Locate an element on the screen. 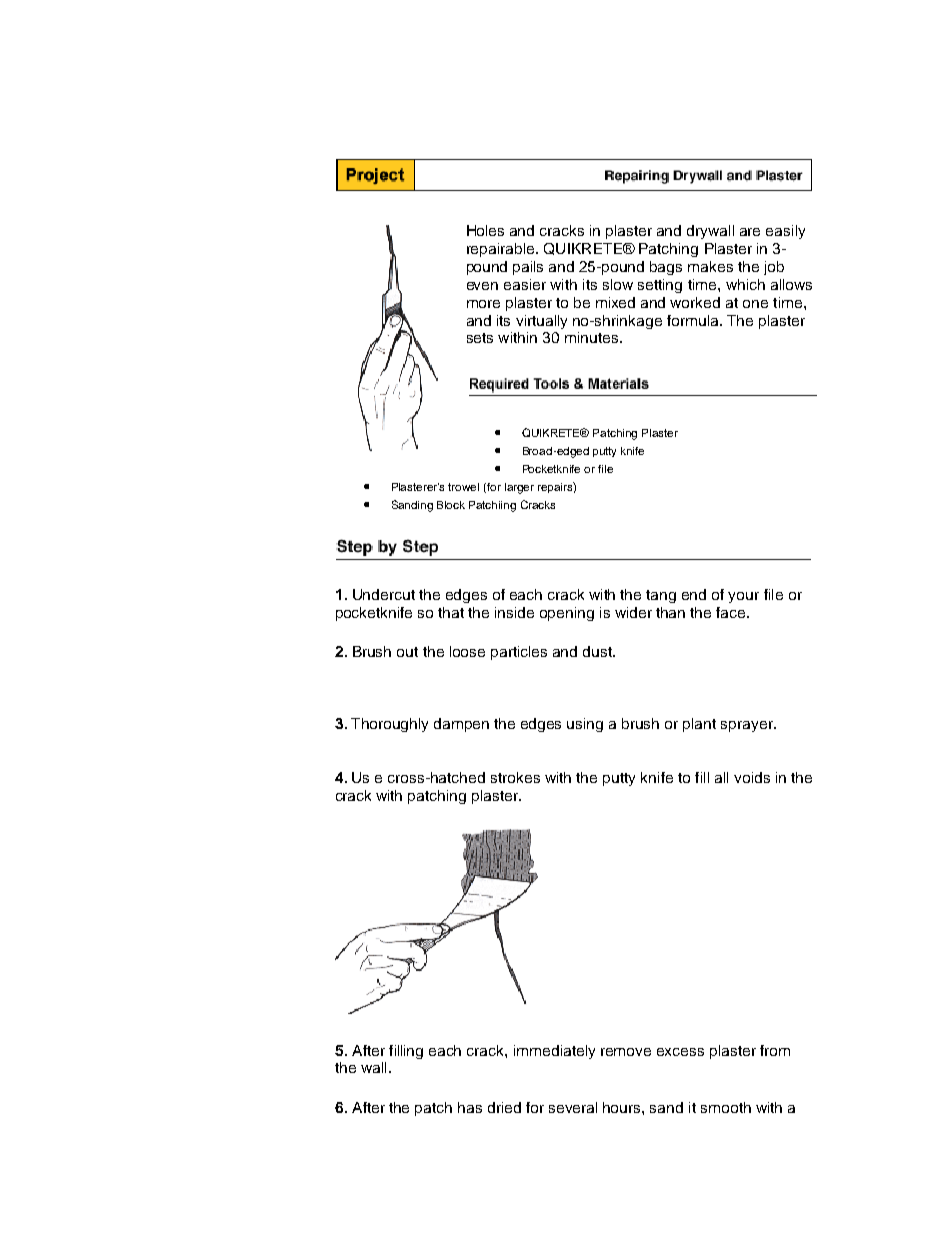 The width and height of the screenshot is (952, 1233). out is located at coordinates (407, 652).
